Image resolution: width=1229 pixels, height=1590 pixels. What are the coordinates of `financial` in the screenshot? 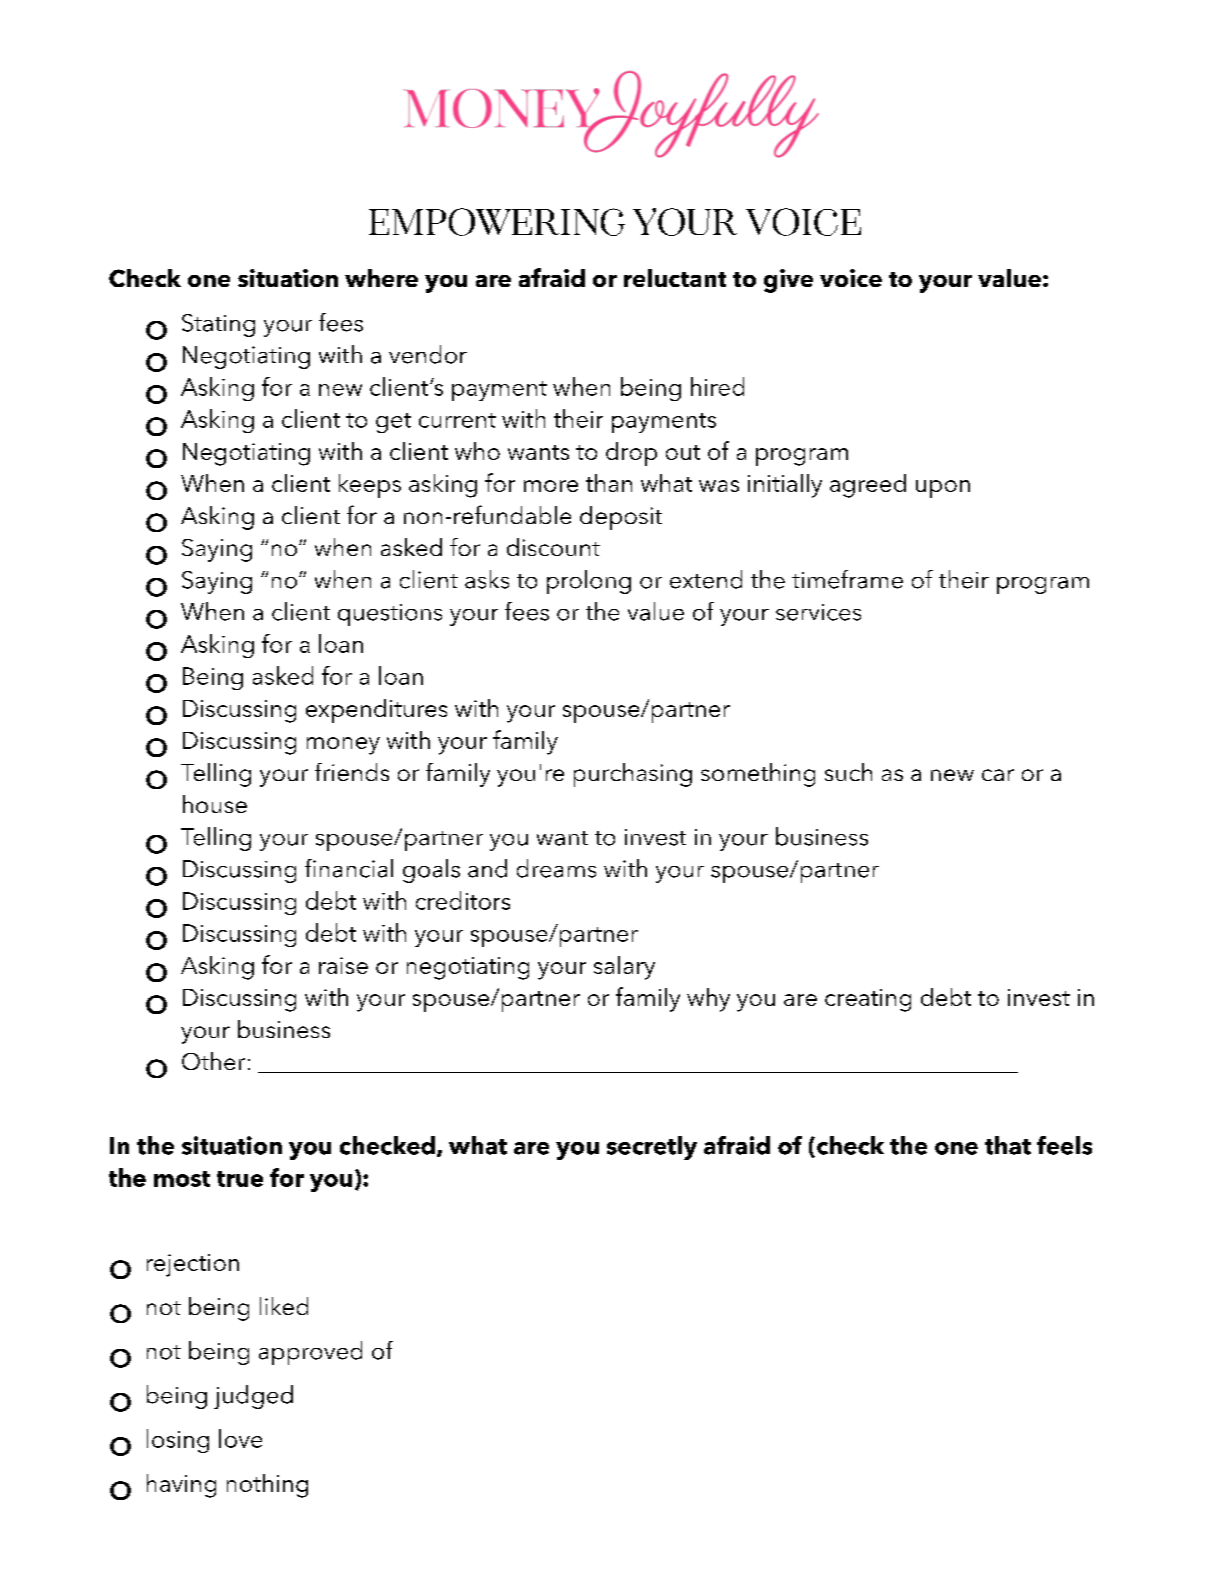 It's located at (349, 868).
